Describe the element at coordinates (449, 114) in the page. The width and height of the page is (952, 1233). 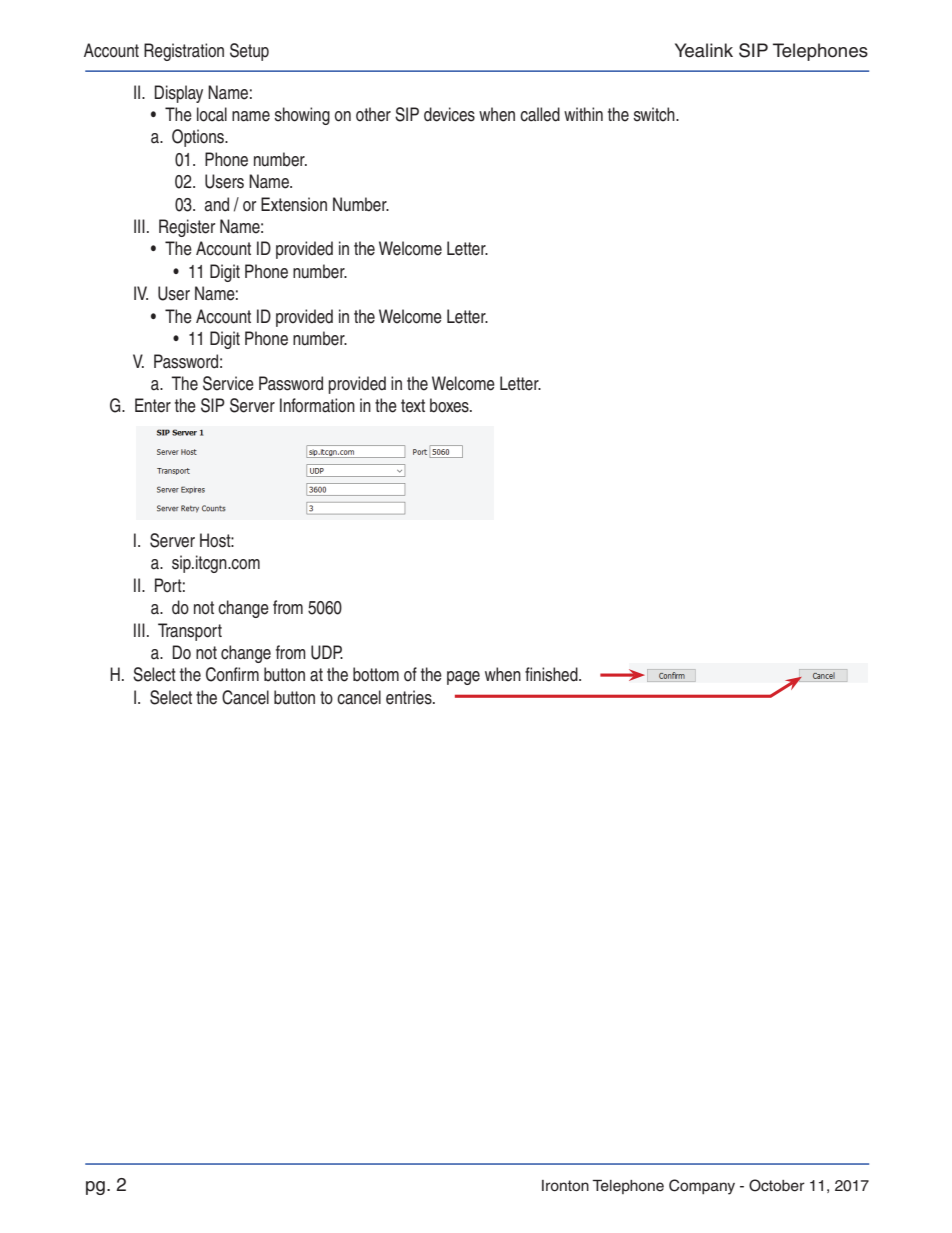
I see `devices` at that location.
